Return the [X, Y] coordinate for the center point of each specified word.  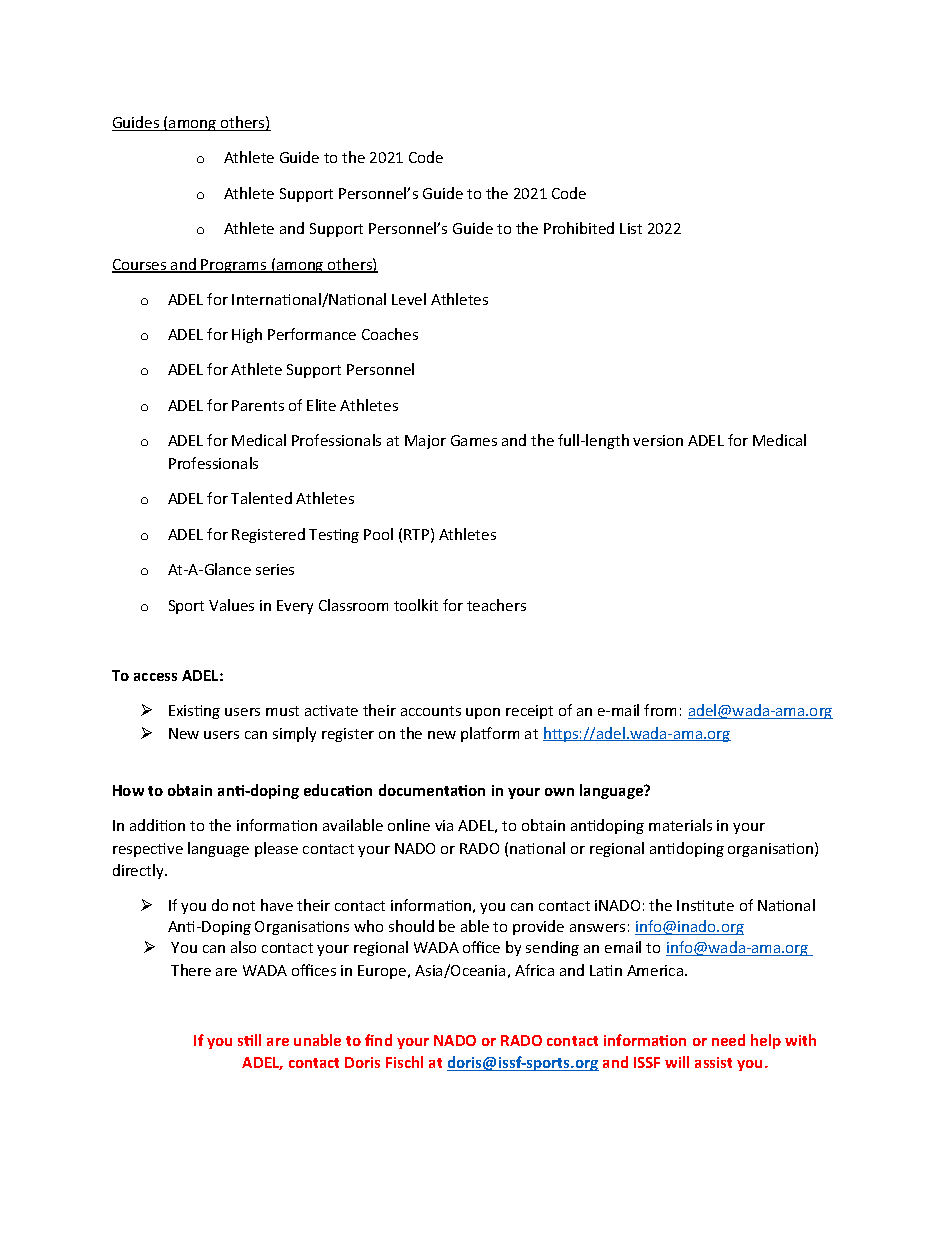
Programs [234, 266]
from [660, 710]
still [249, 1040]
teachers [496, 605]
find [378, 1040]
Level [409, 299]
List [631, 228]
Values [231, 605]
